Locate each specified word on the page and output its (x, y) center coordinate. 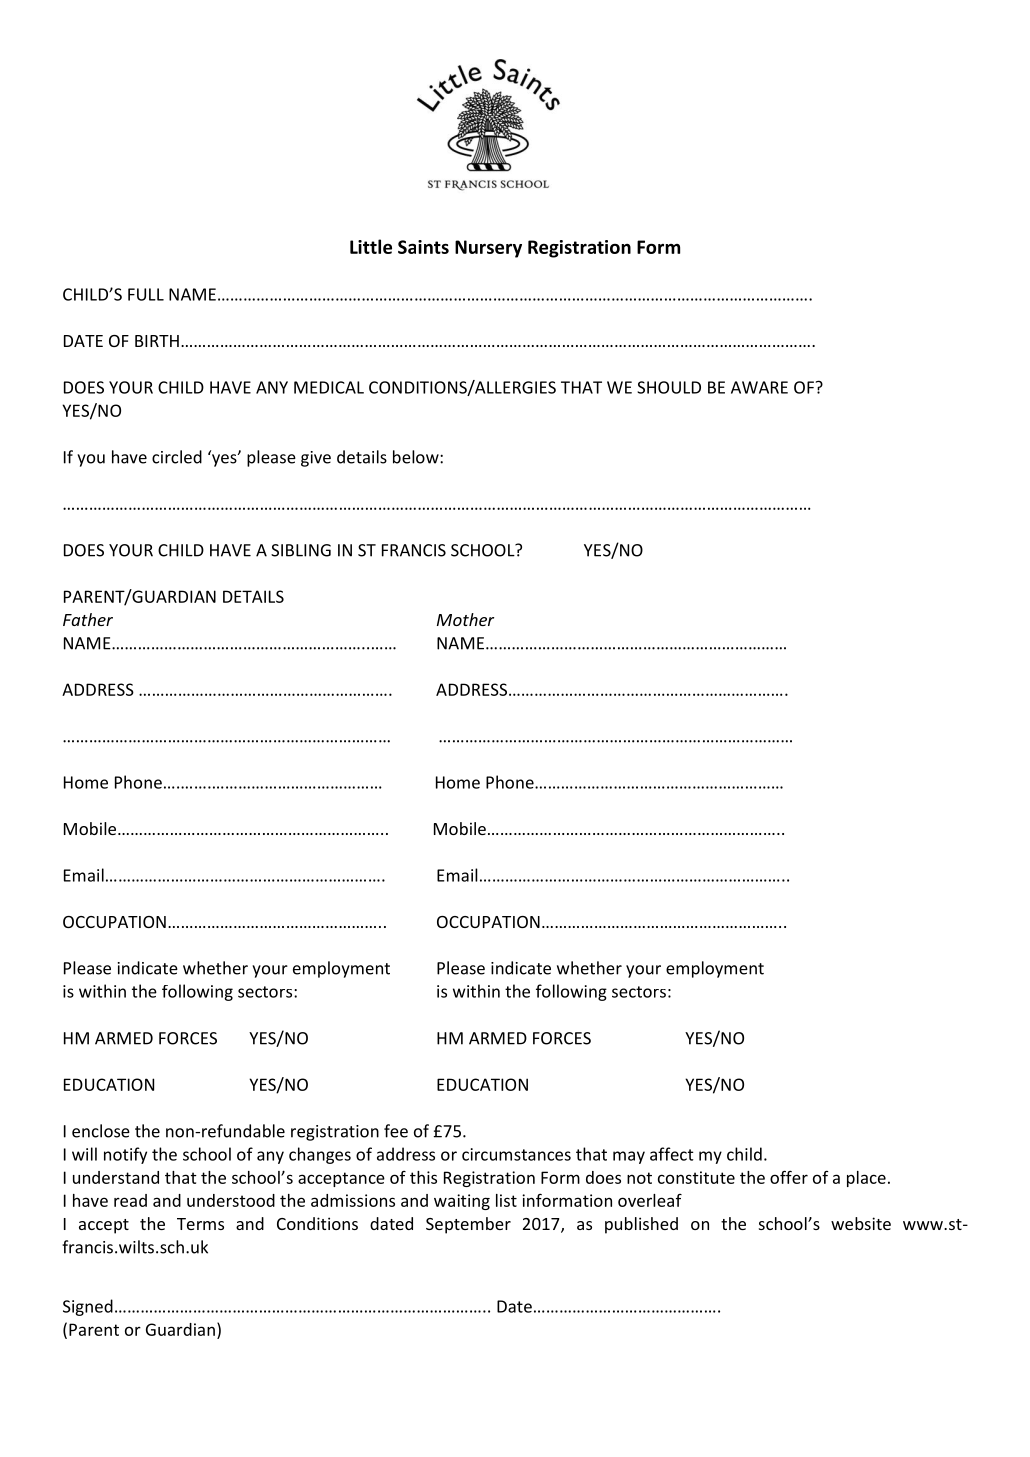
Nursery (488, 249)
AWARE (759, 387)
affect (672, 1154)
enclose (101, 1131)
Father (88, 619)
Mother (465, 619)
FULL (146, 294)
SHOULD (669, 387)
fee (396, 1131)
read (130, 1200)
